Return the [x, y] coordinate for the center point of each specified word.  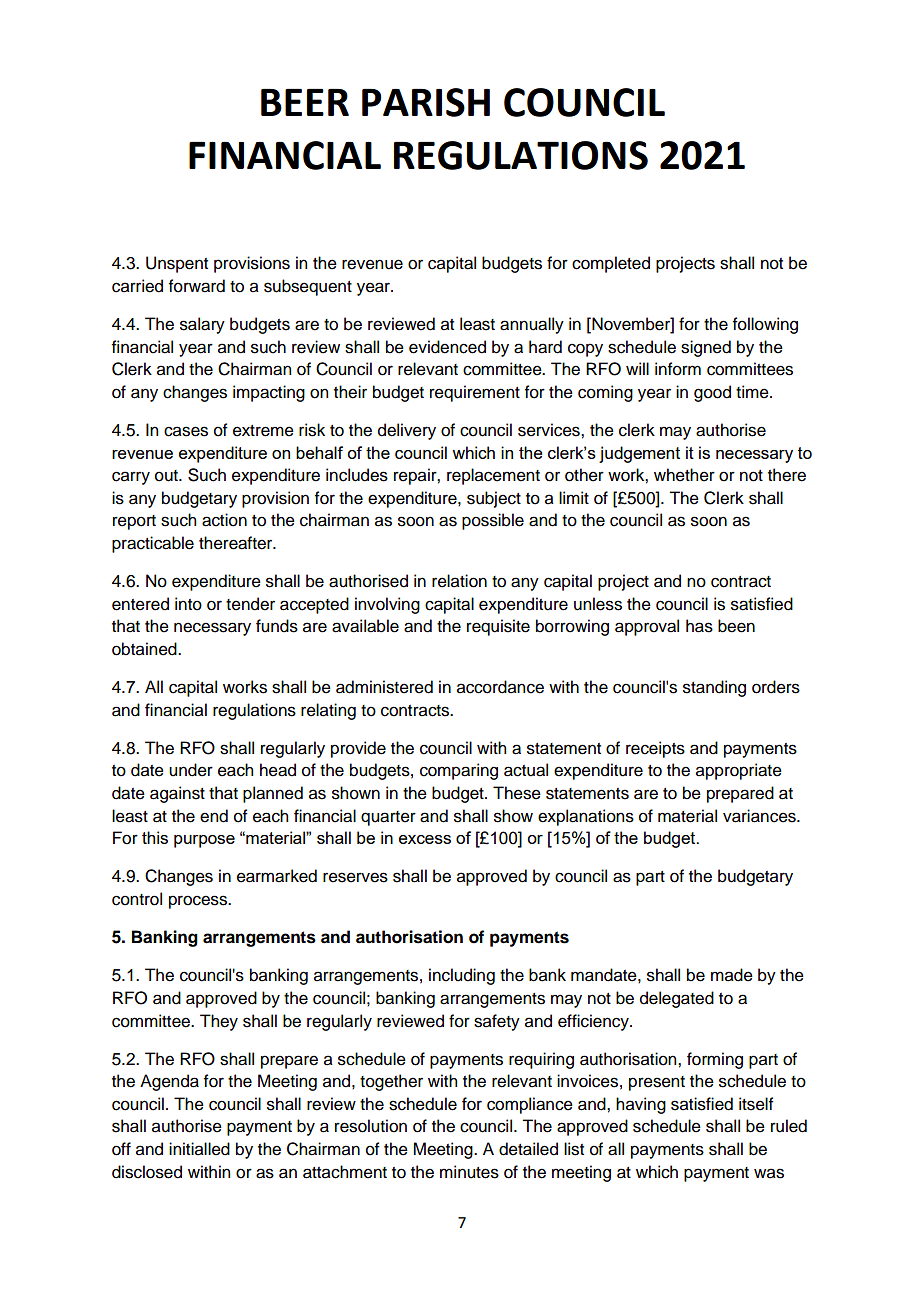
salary [202, 325]
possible [493, 521]
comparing [459, 771]
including [462, 976]
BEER [305, 102]
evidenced [447, 347]
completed [611, 264]
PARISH [426, 102]
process [199, 902]
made [732, 975]
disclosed [147, 1172]
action [224, 520]
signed [706, 348]
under [191, 770]
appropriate [739, 771]
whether [684, 475]
